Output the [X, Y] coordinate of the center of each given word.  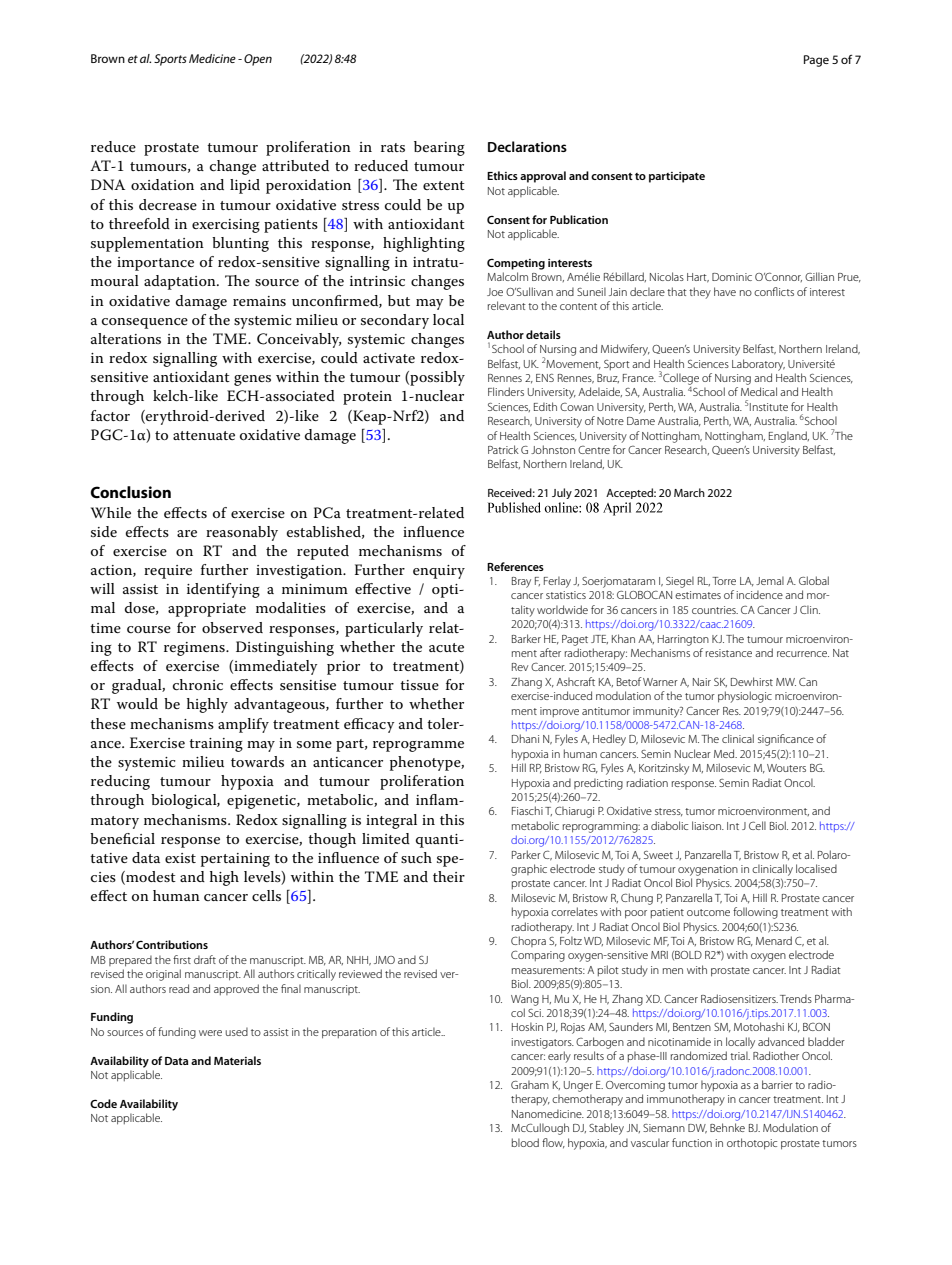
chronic [198, 684]
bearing [439, 148]
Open [258, 60]
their [449, 876]
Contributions [172, 944]
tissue [419, 685]
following [755, 913]
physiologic [745, 697]
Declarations [527, 146]
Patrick [503, 449]
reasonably [242, 533]
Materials [237, 1060]
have [725, 291]
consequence [145, 323]
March [689, 492]
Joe [495, 292]
